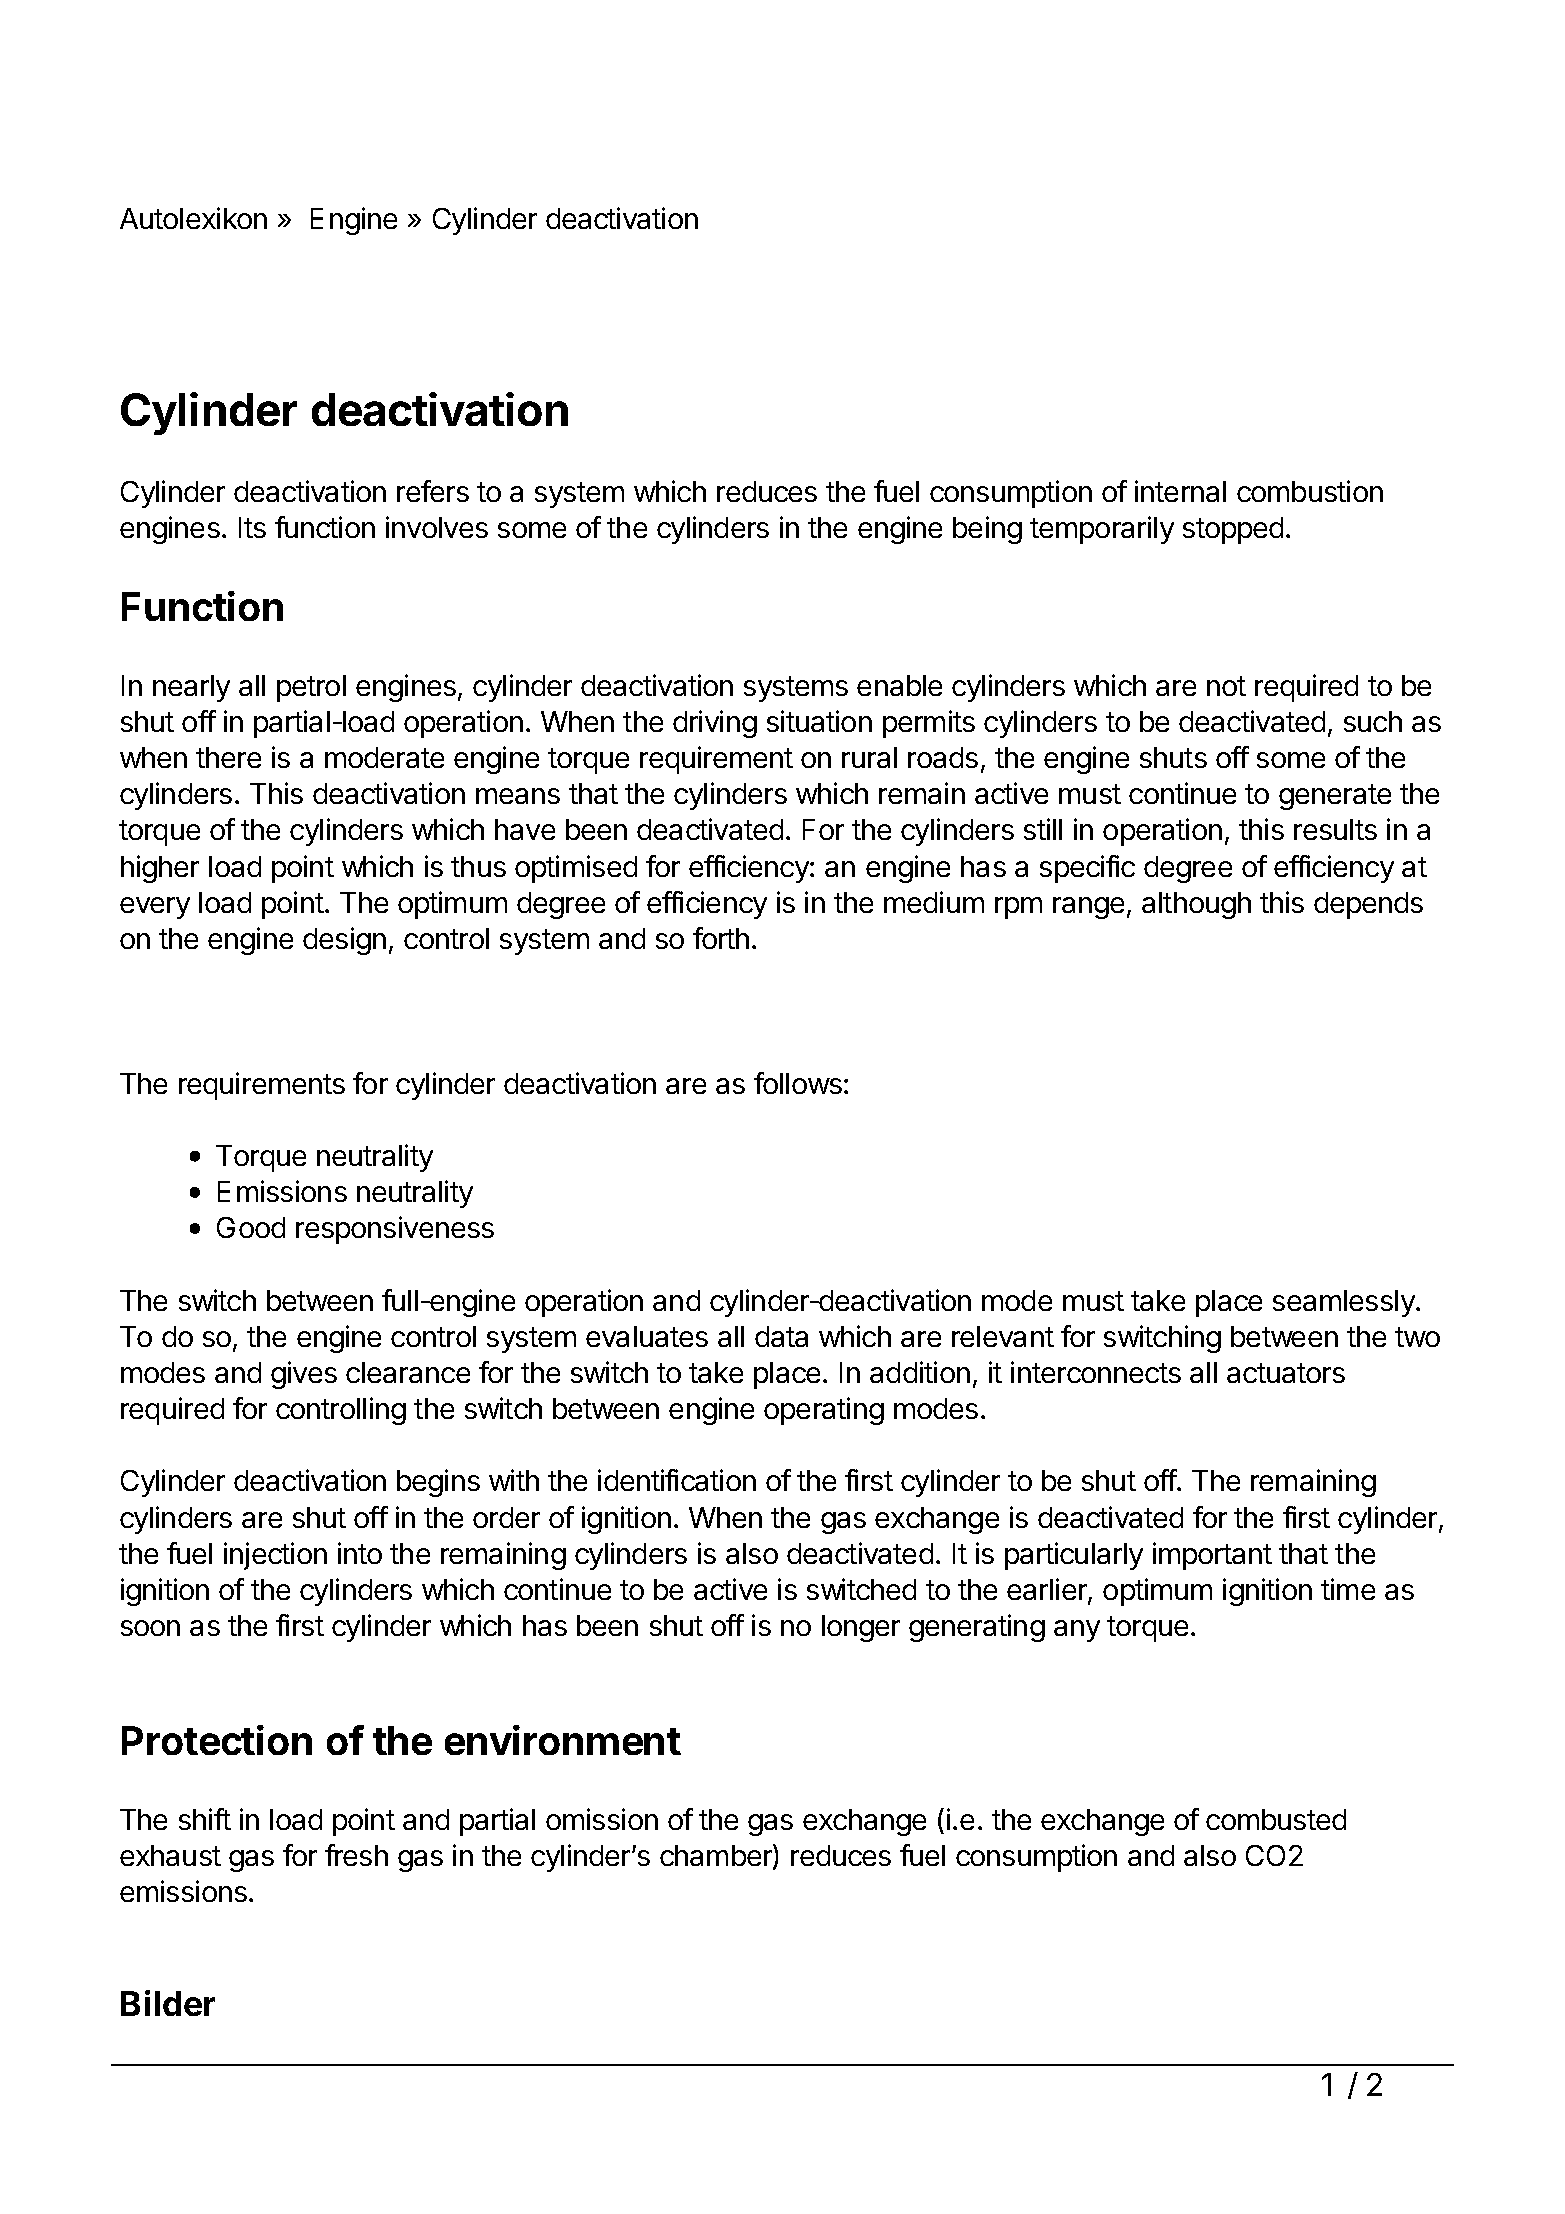 The image size is (1565, 2214). I want to click on involves, so click(437, 527).
